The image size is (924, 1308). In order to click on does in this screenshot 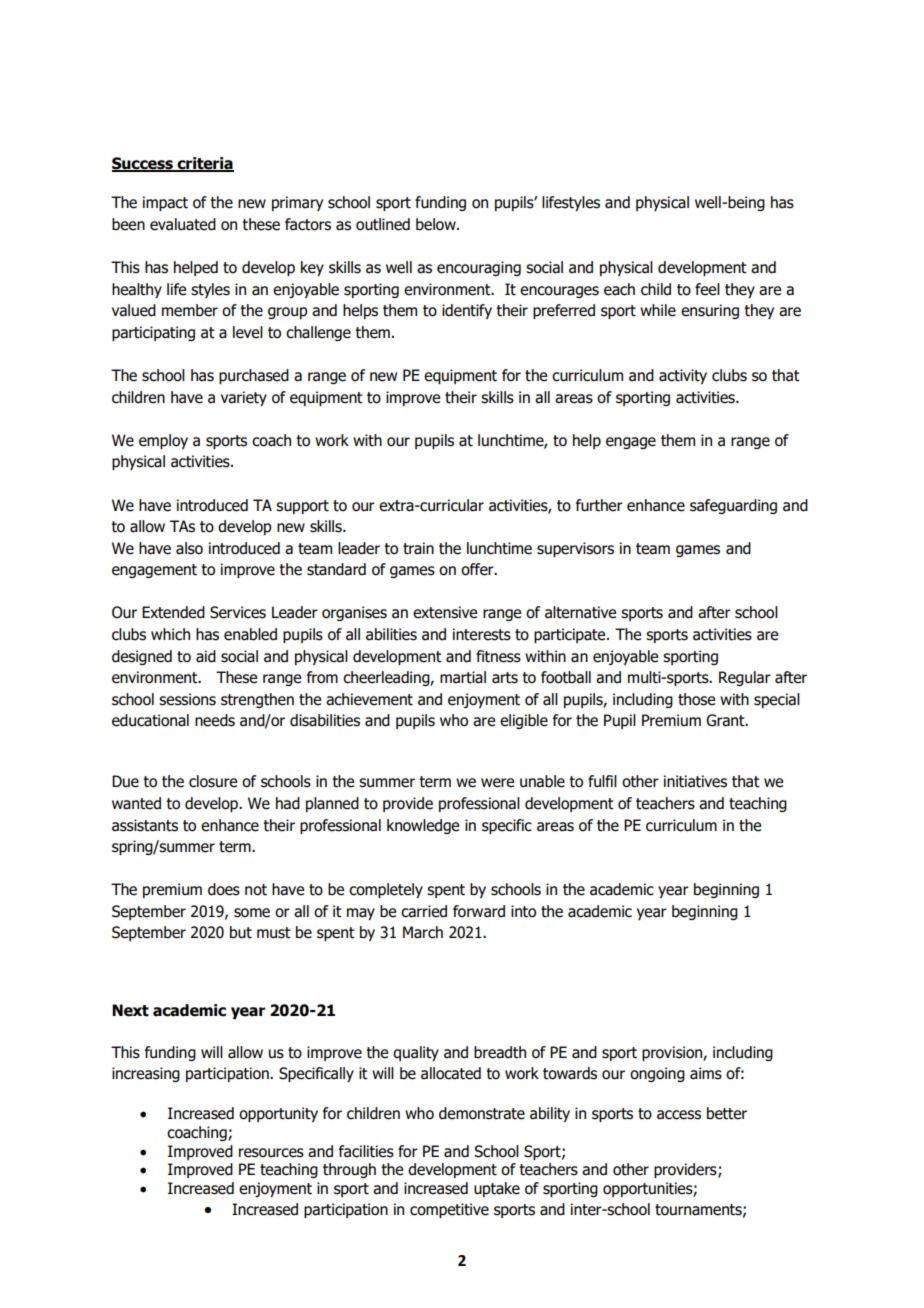, I will do `click(224, 889)`.
